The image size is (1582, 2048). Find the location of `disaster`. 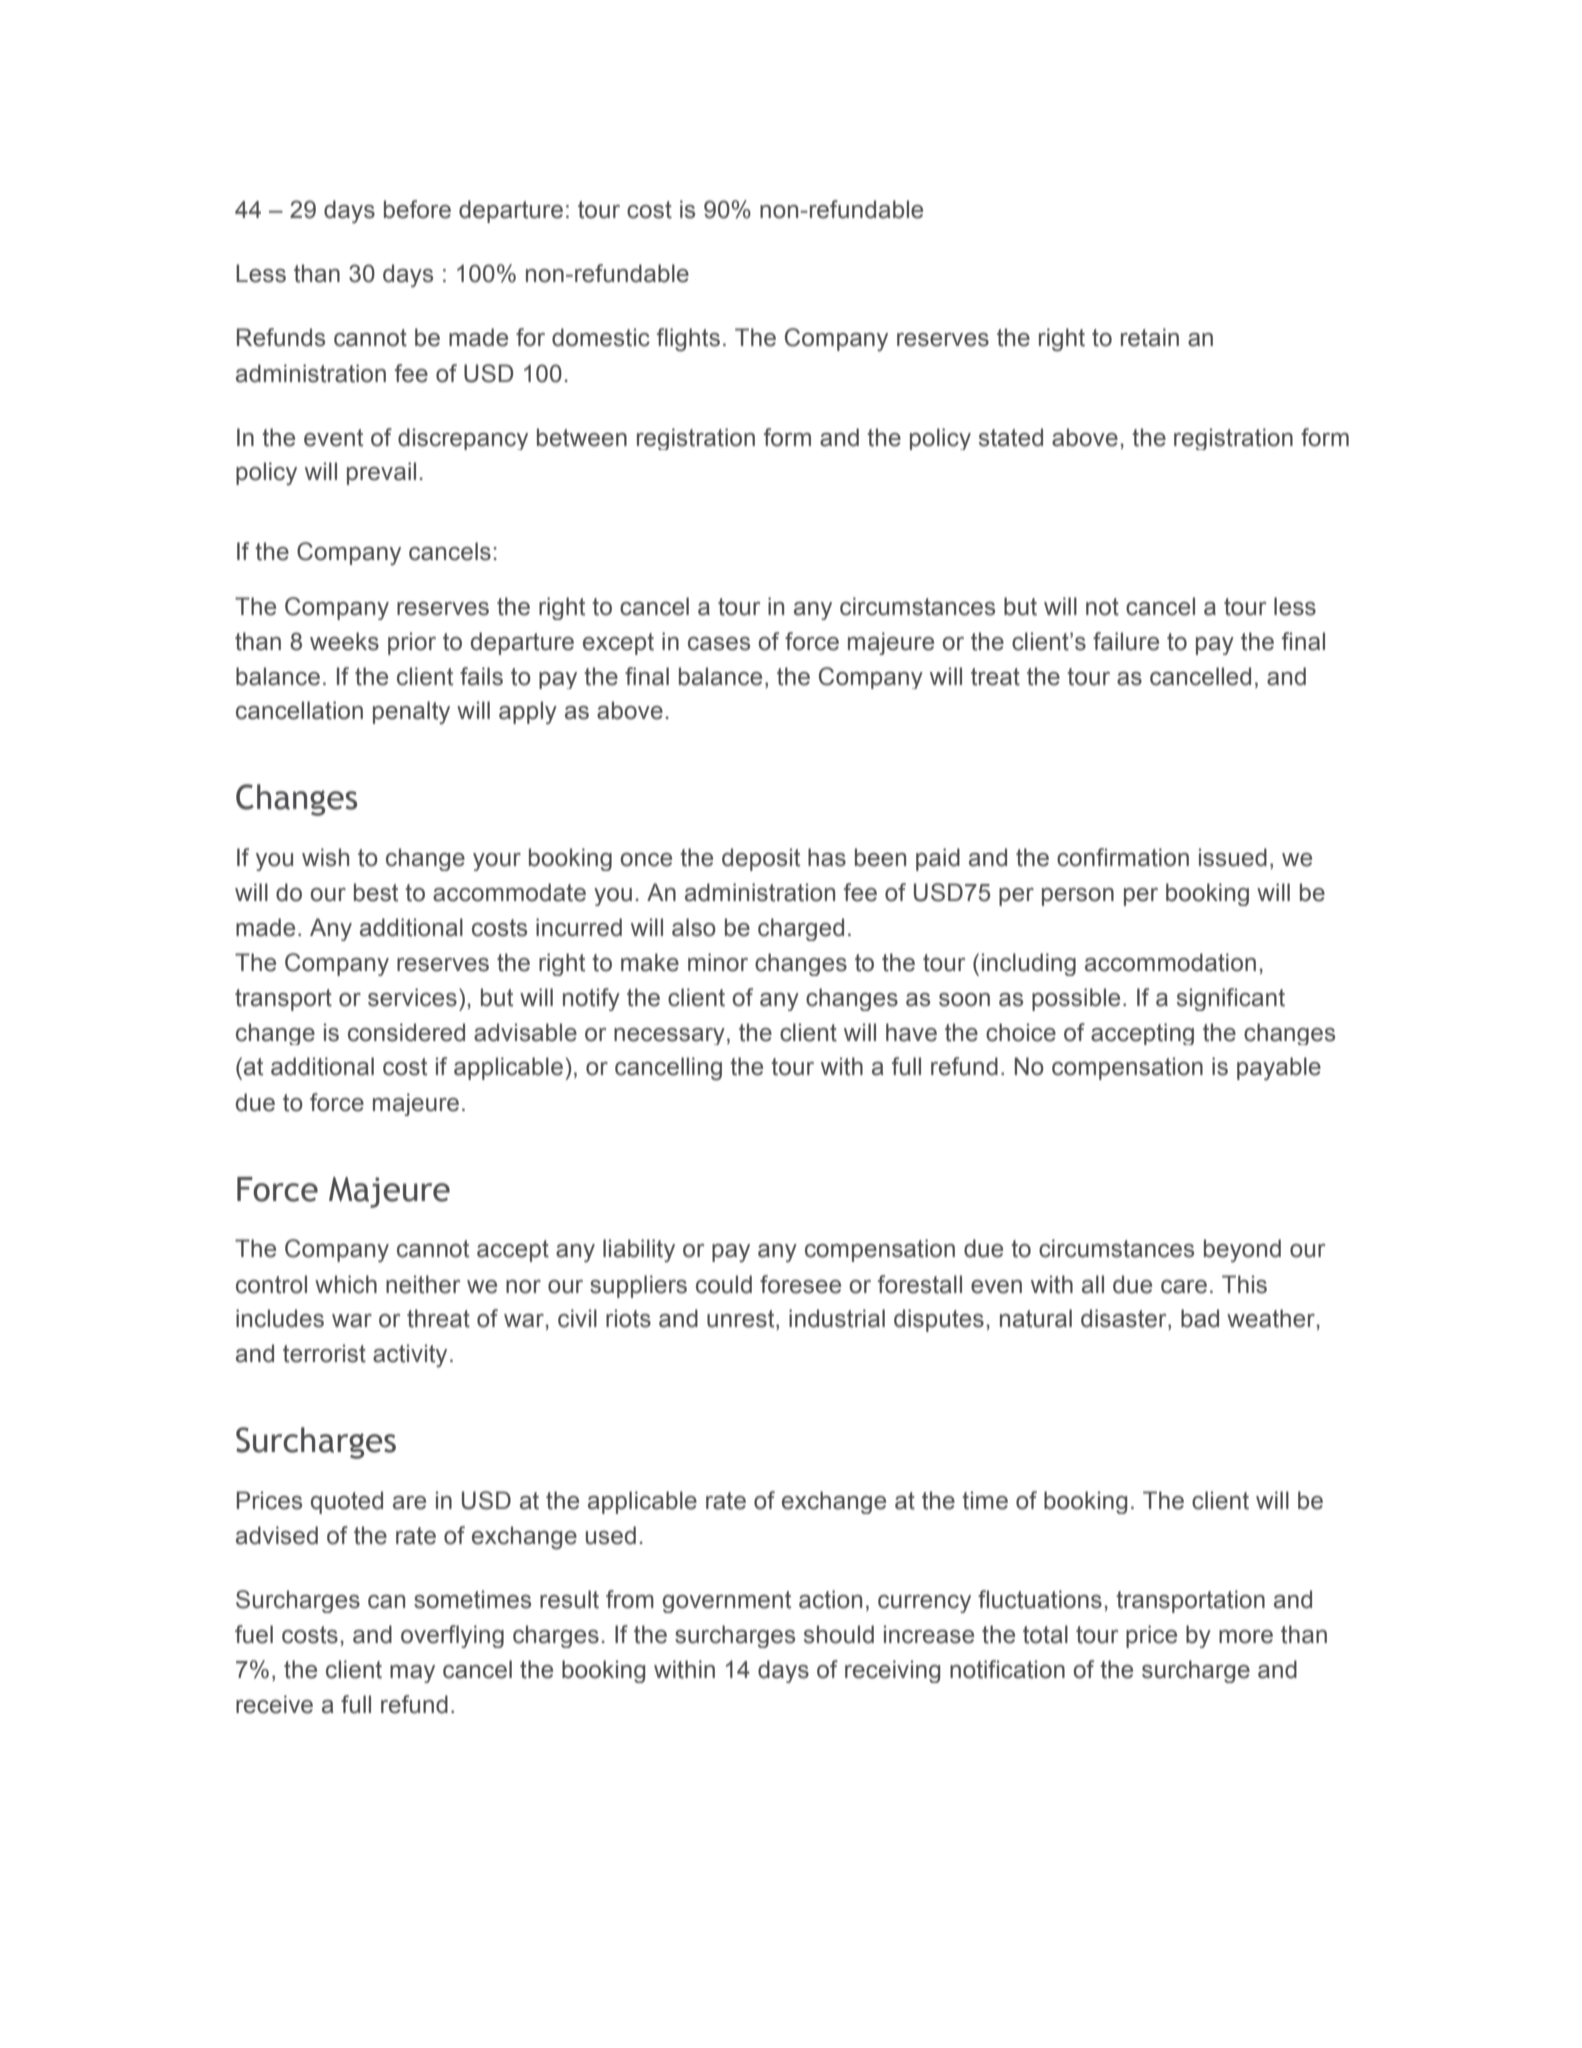

disaster is located at coordinates (1125, 1319).
